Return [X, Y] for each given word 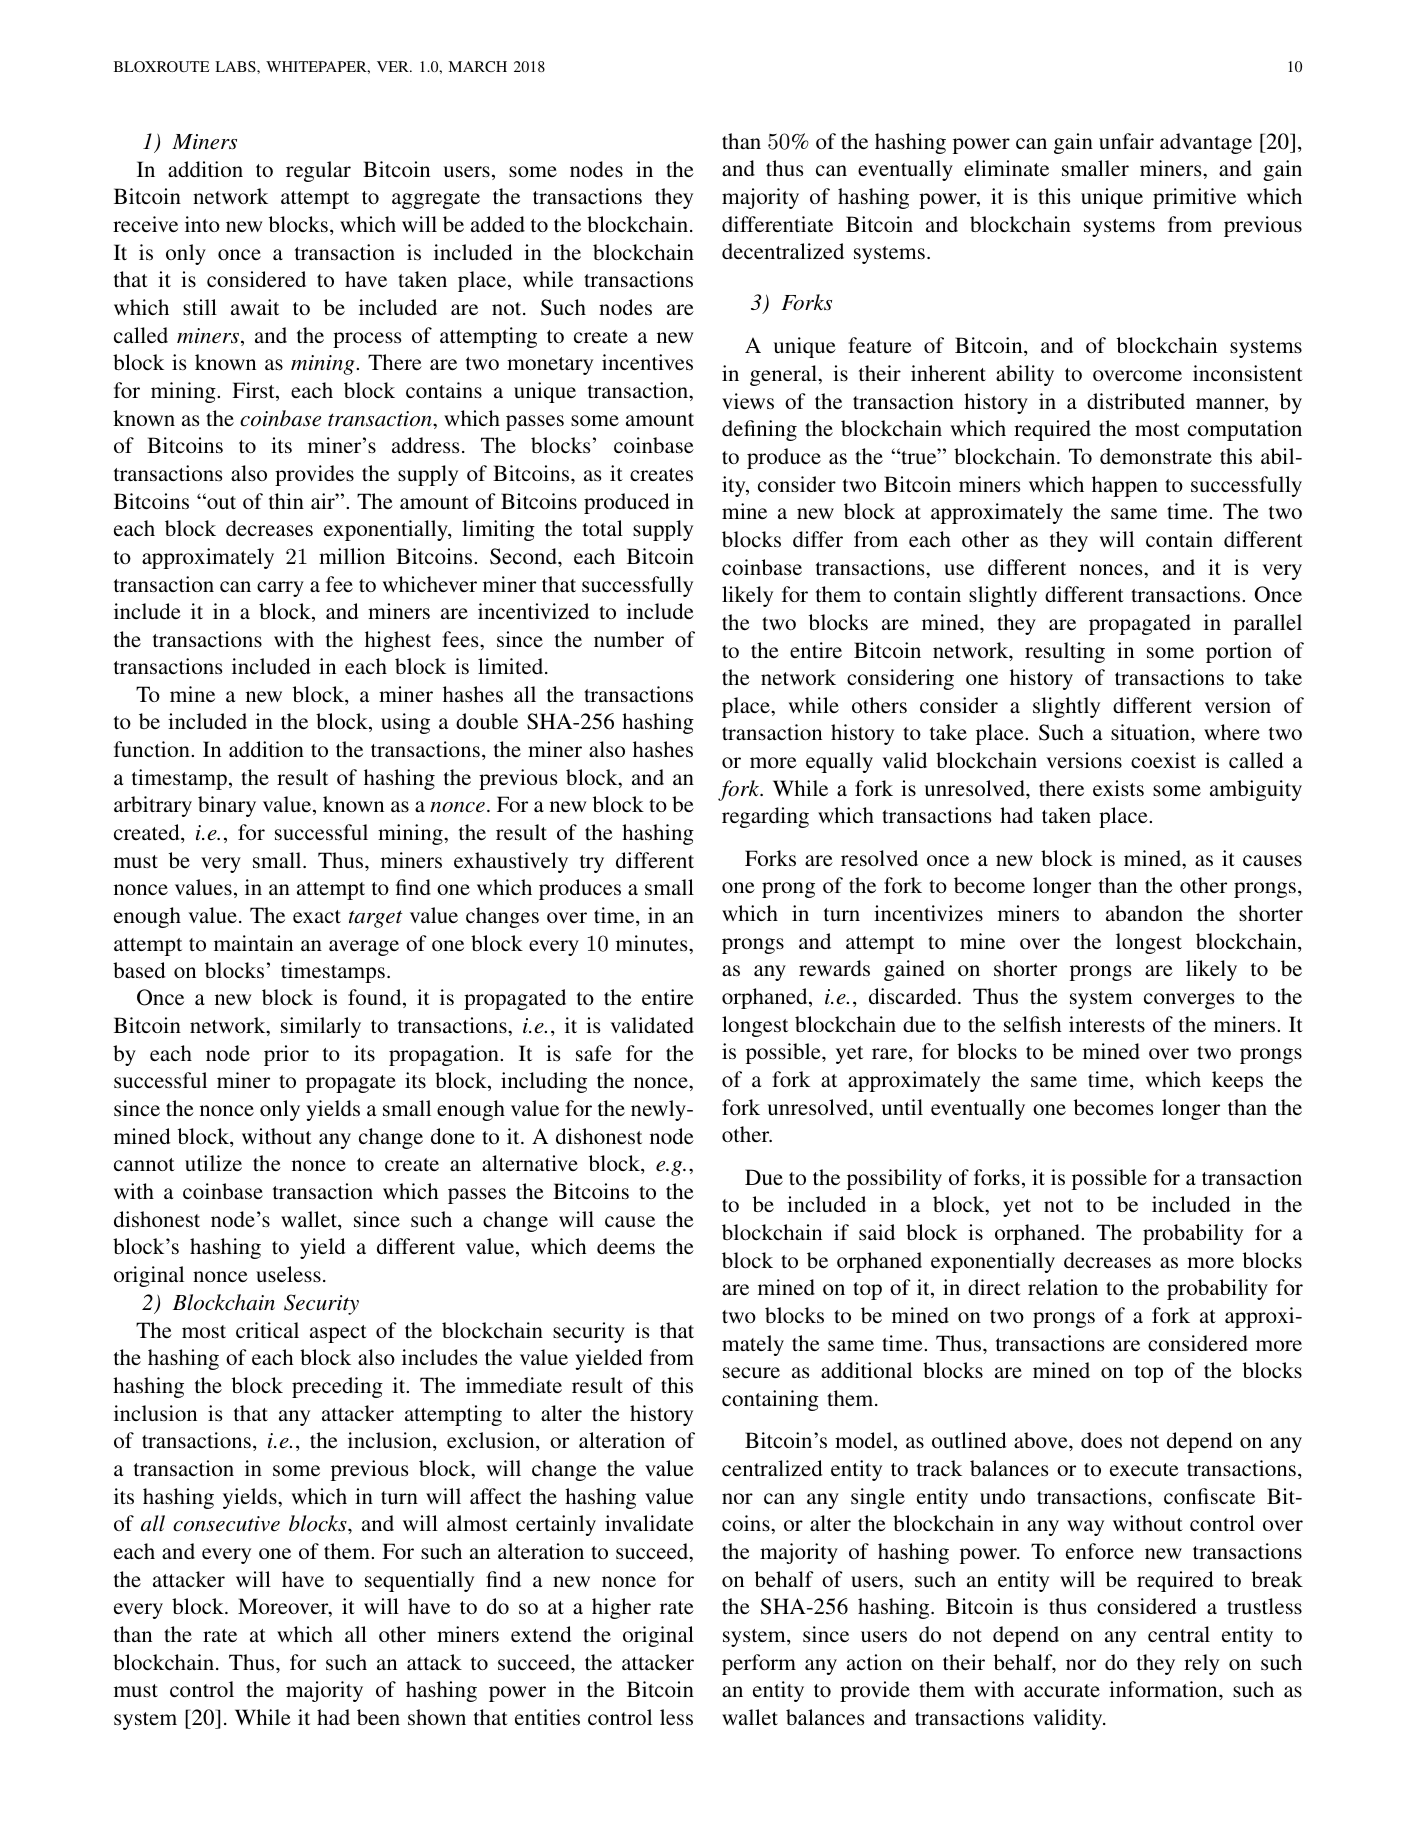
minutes [653, 943]
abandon [1144, 913]
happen [1125, 486]
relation [1063, 1287]
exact [317, 916]
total [603, 528]
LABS [236, 66]
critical [267, 1330]
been [378, 1717]
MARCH [477, 66]
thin [286, 501]
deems [626, 1246]
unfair [1126, 141]
